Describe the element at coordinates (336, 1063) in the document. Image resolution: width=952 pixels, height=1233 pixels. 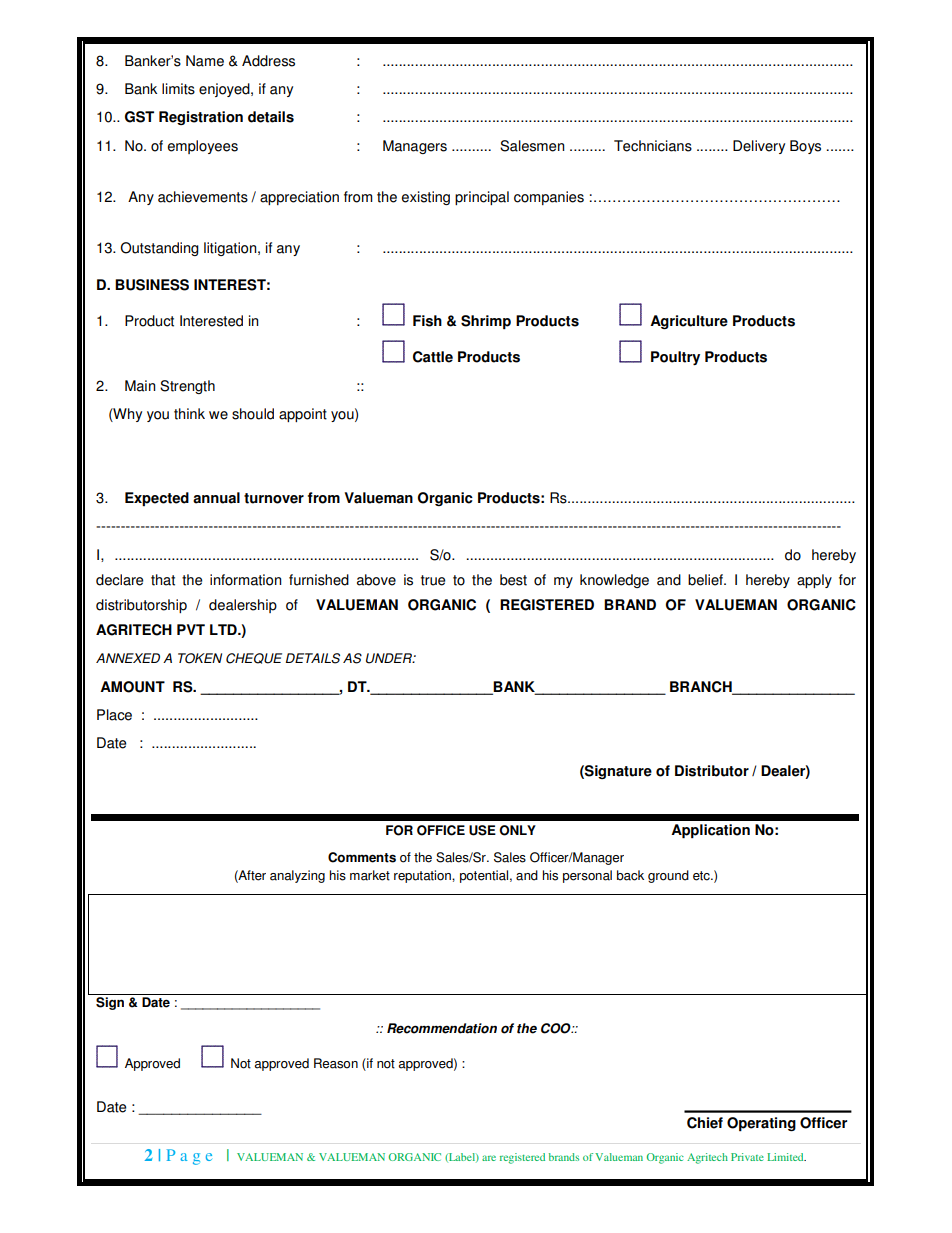
I see `Reason` at that location.
